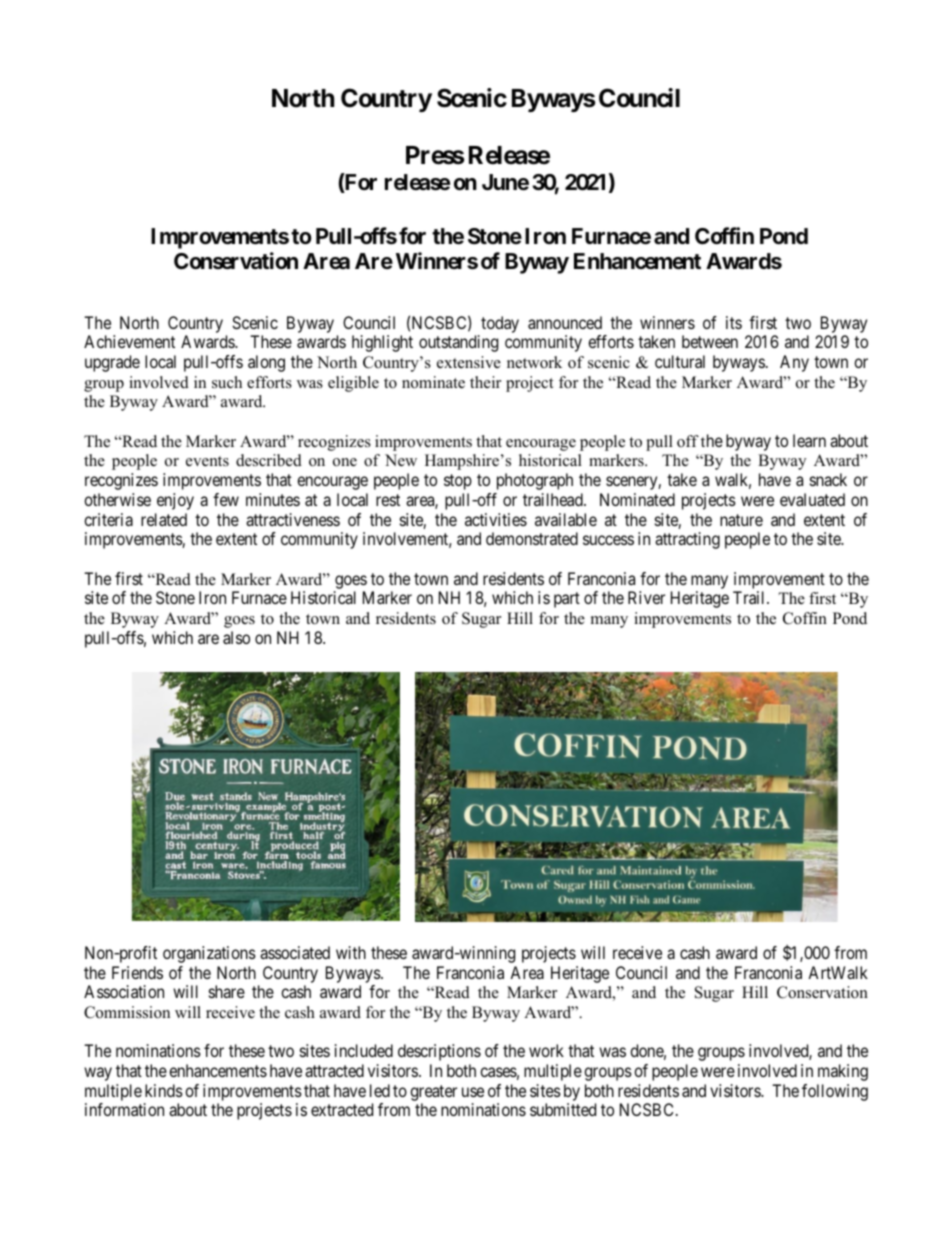 The width and height of the screenshot is (952, 1233). What do you see at coordinates (458, 482) in the screenshot?
I see `stop` at bounding box center [458, 482].
